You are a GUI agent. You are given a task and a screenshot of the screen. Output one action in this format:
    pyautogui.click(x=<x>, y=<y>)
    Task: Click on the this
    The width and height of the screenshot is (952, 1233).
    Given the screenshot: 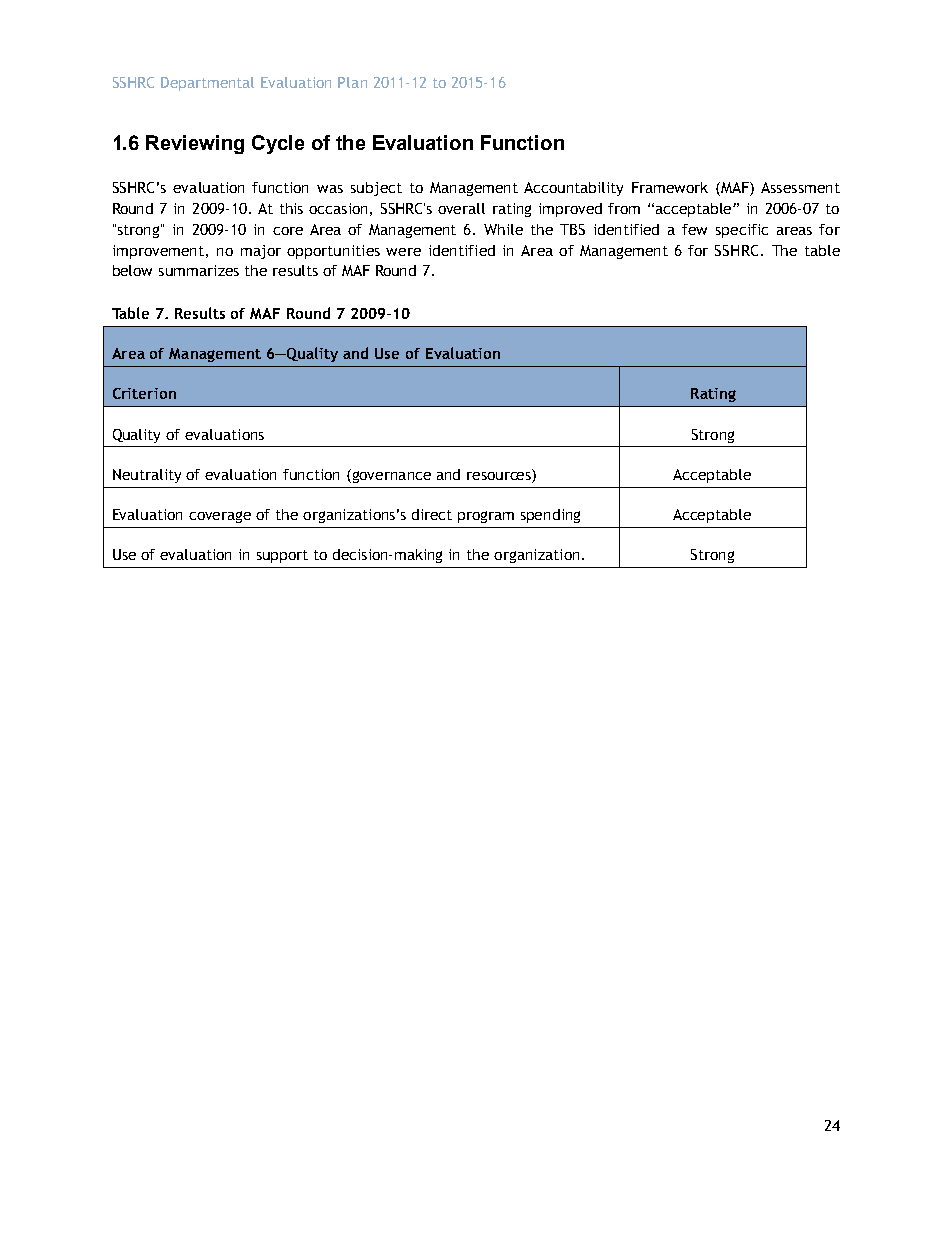 What is the action you would take?
    pyautogui.click(x=291, y=208)
